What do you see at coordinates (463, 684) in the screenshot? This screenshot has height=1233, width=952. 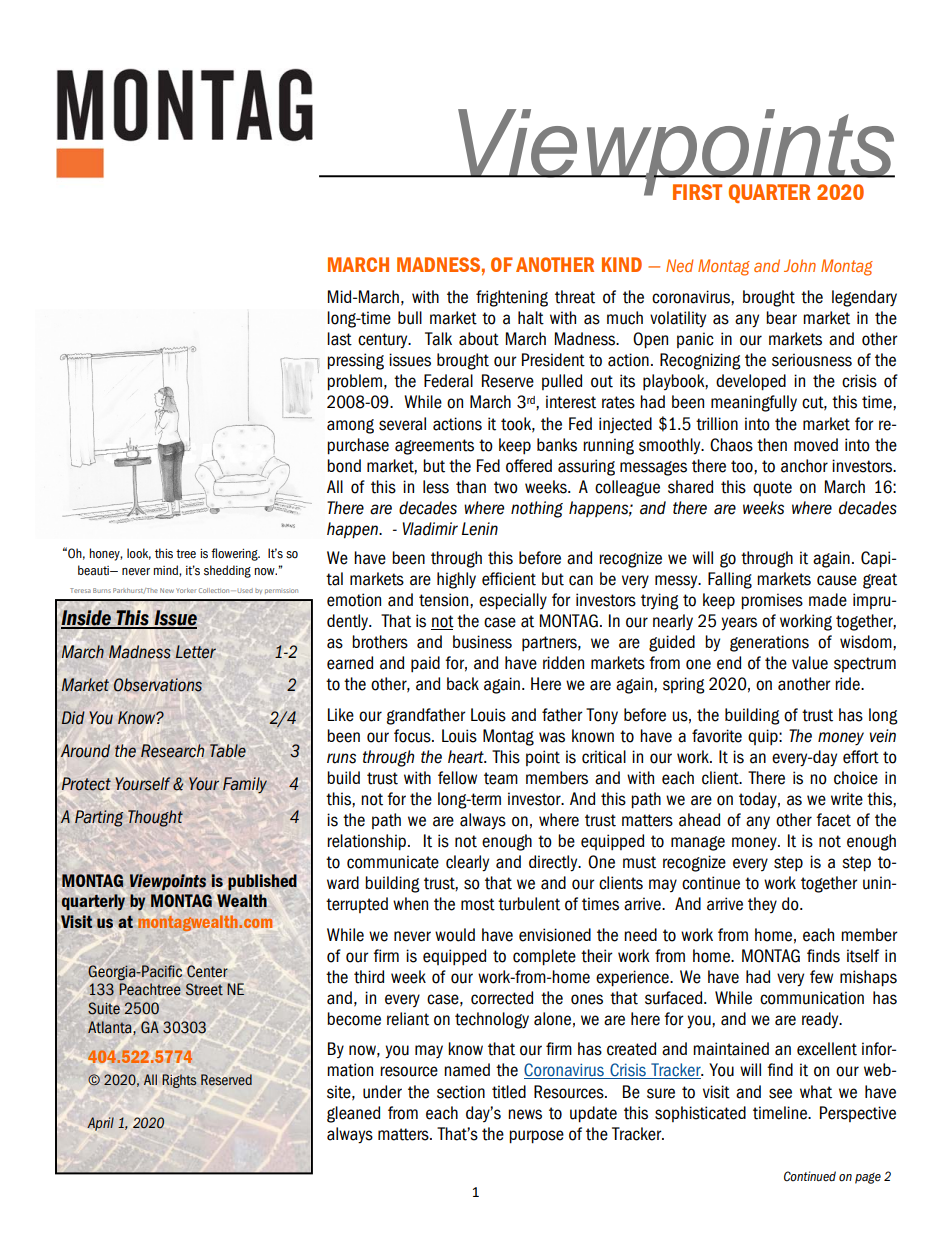 I see `back` at bounding box center [463, 684].
